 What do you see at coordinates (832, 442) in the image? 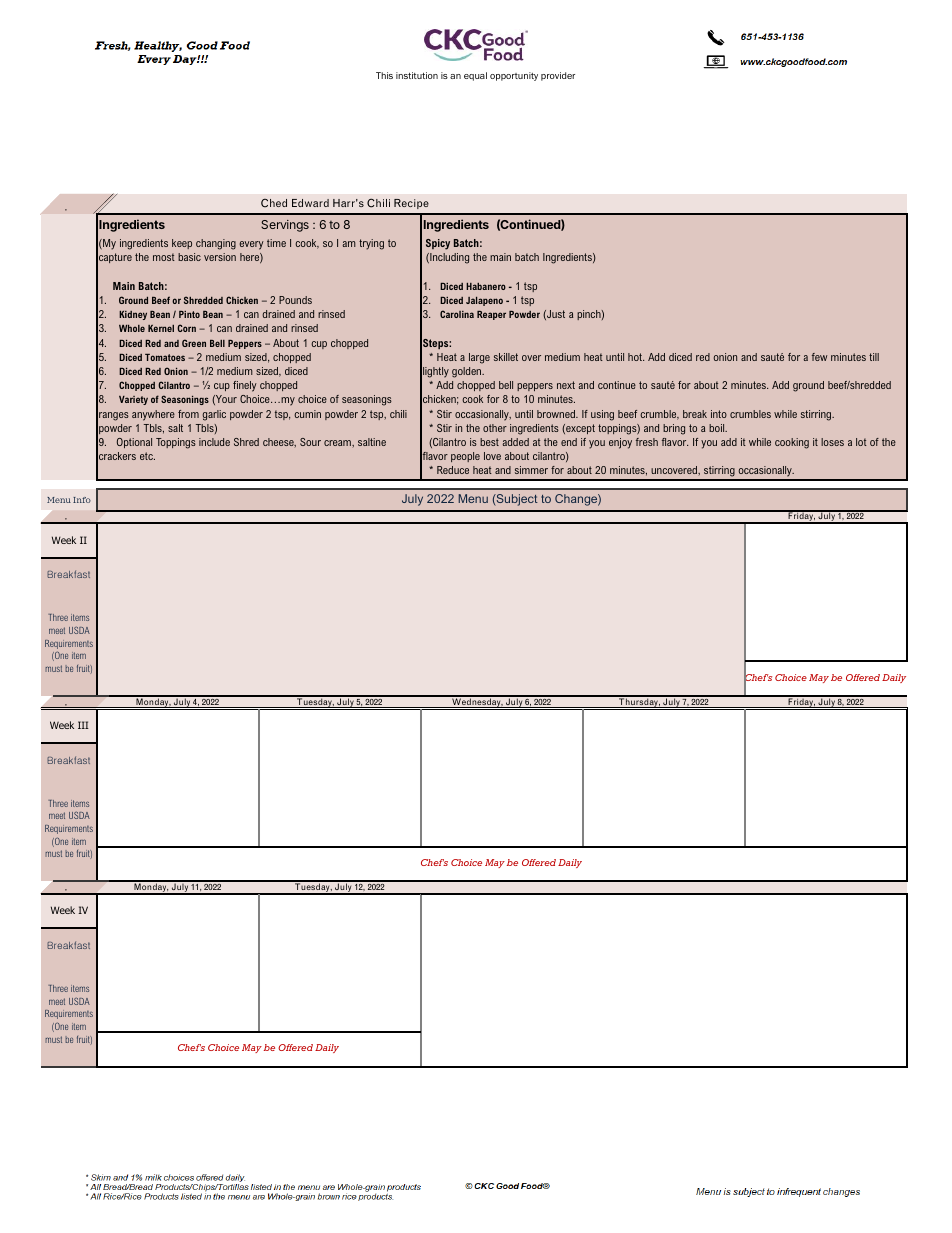
I see `loses` at bounding box center [832, 442].
